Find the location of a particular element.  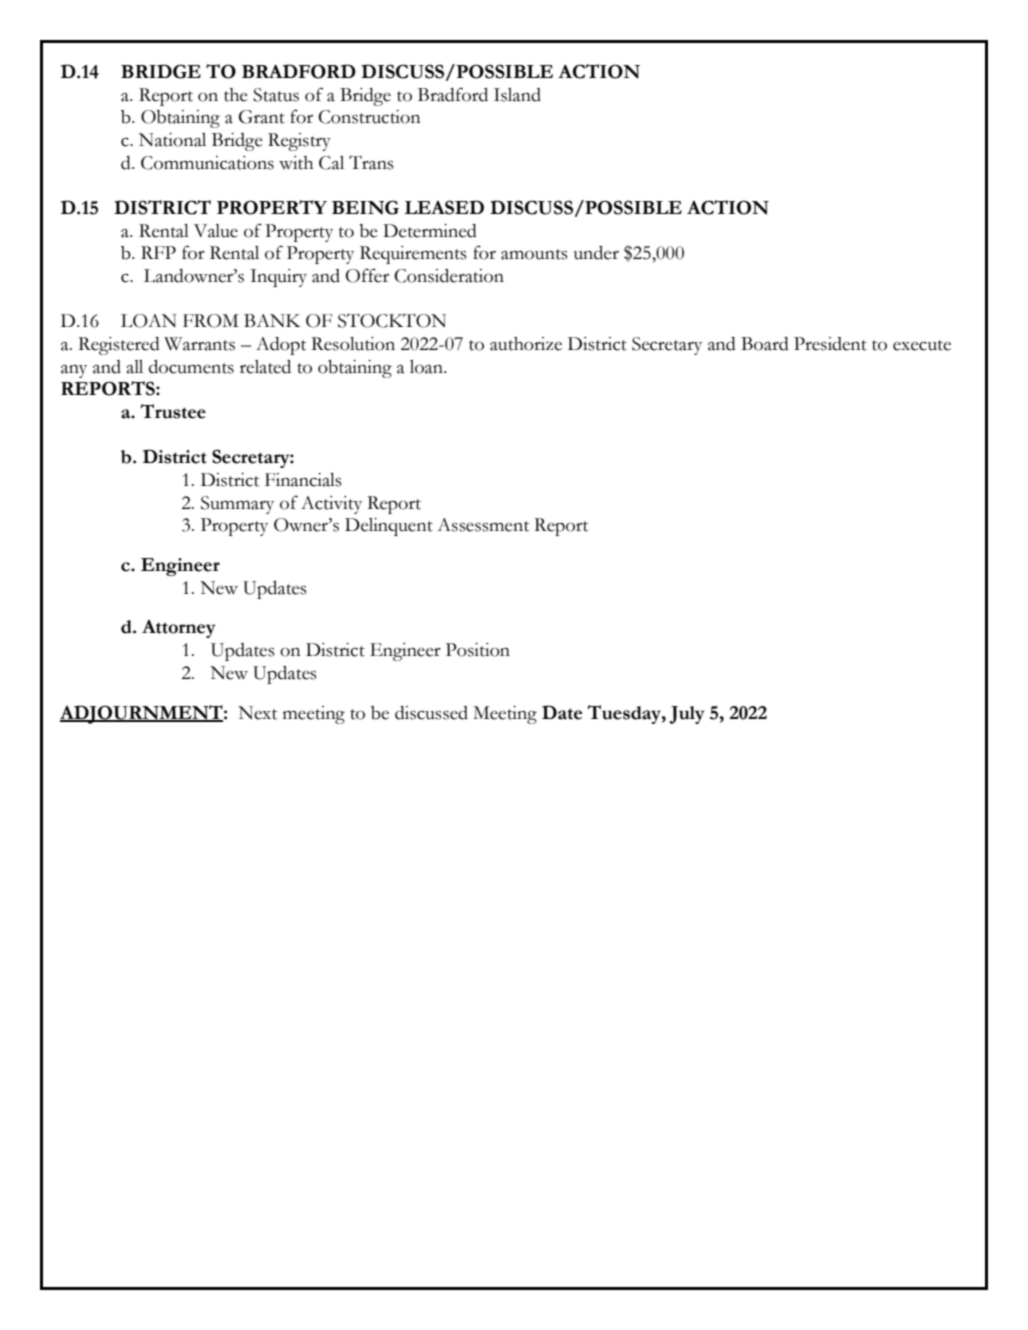

Island is located at coordinates (517, 95).
